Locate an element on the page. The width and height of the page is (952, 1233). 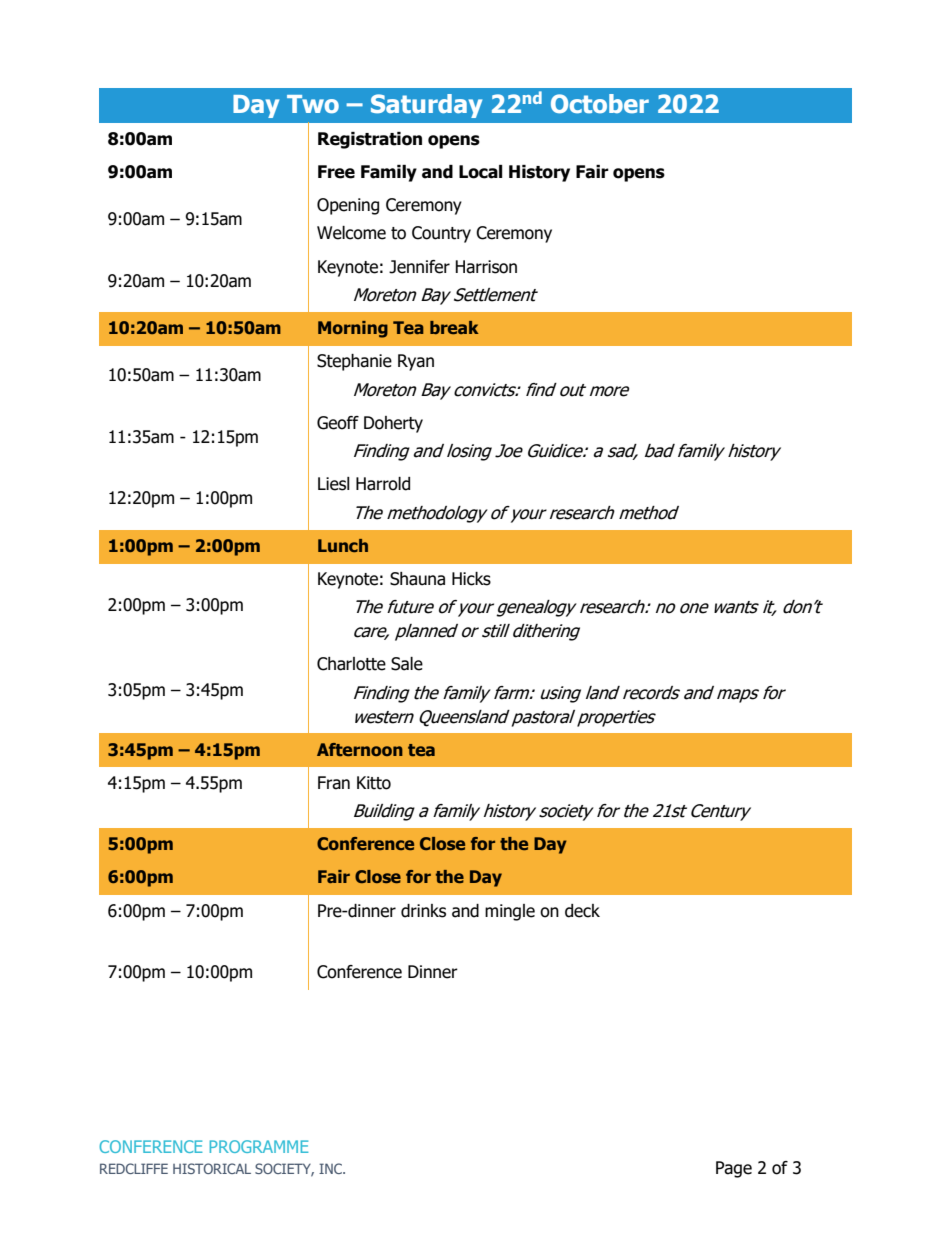
Fran is located at coordinates (334, 783).
